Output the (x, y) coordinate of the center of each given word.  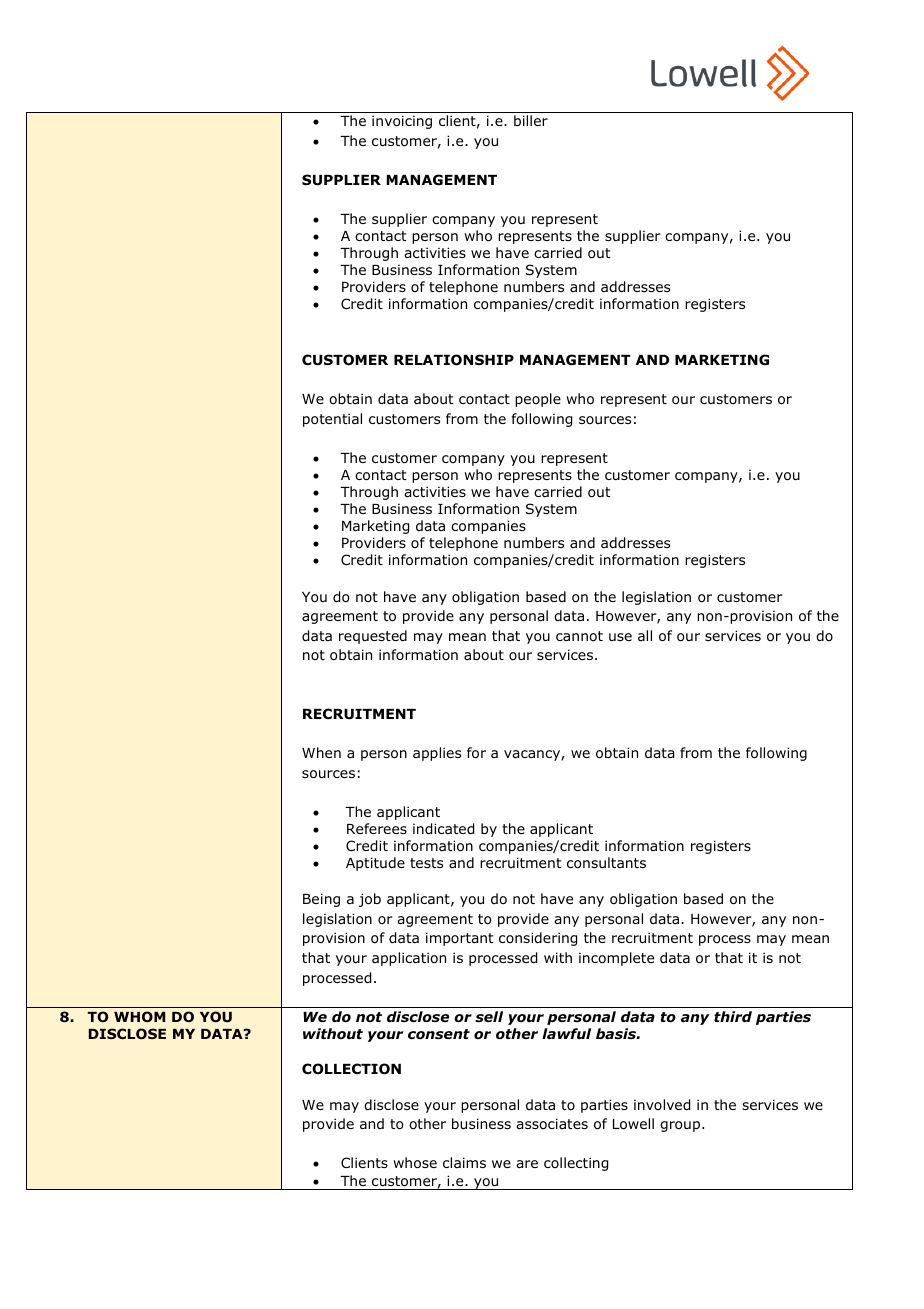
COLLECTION (351, 1069)
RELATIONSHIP (454, 360)
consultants (606, 863)
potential (332, 420)
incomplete (616, 959)
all (645, 635)
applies (437, 754)
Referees (377, 828)
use (620, 637)
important (460, 939)
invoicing (402, 122)
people (538, 400)
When (321, 752)
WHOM (139, 1016)
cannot (579, 636)
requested (373, 637)
